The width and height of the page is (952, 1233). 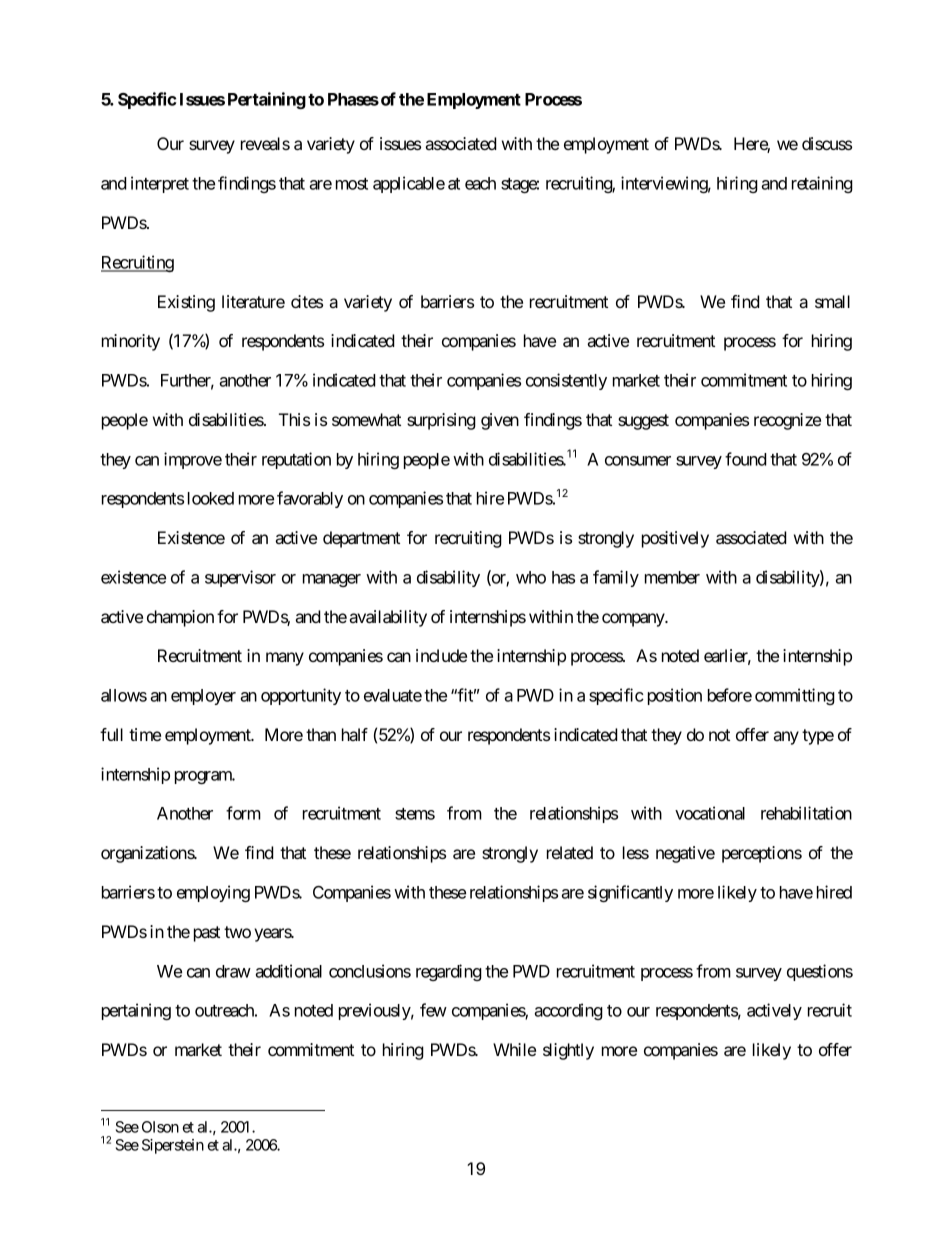 What do you see at coordinates (787, 421) in the page?
I see `recognize` at bounding box center [787, 421].
